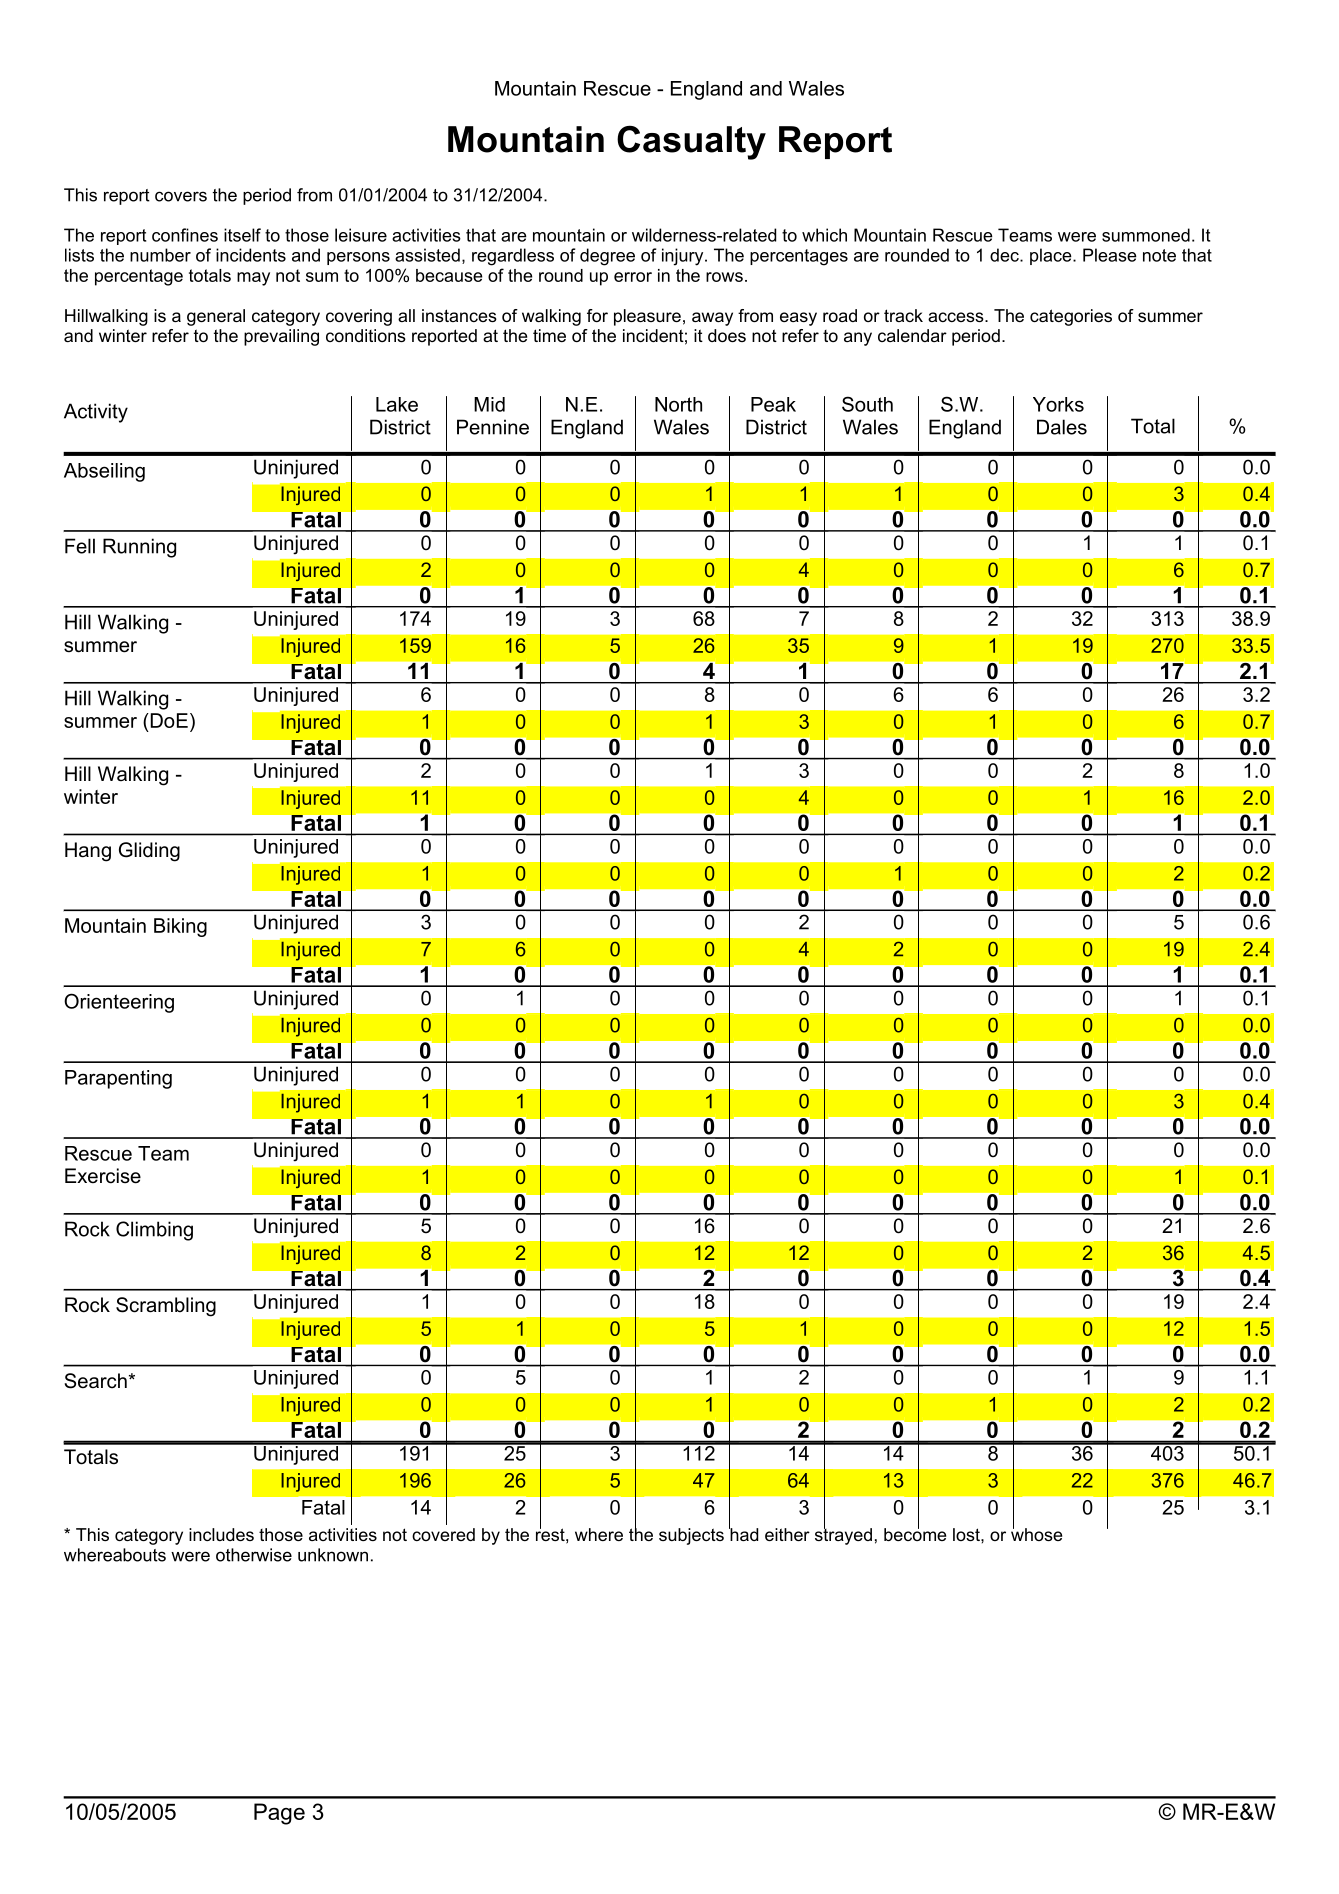 The height and width of the page is (1894, 1339). I want to click on subjects, so click(691, 1536).
